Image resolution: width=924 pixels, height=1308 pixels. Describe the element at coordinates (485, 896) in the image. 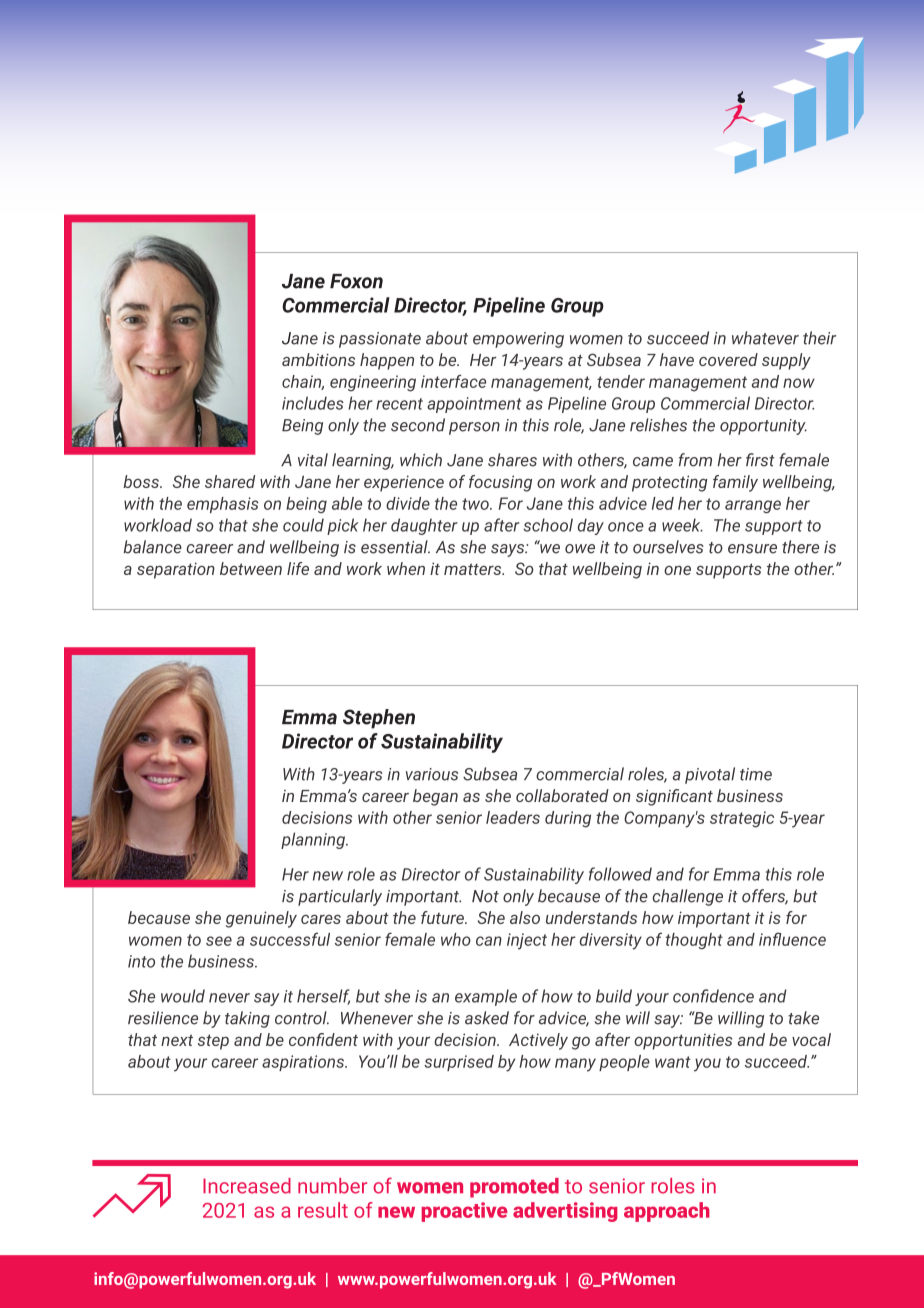

I see `Not` at that location.
